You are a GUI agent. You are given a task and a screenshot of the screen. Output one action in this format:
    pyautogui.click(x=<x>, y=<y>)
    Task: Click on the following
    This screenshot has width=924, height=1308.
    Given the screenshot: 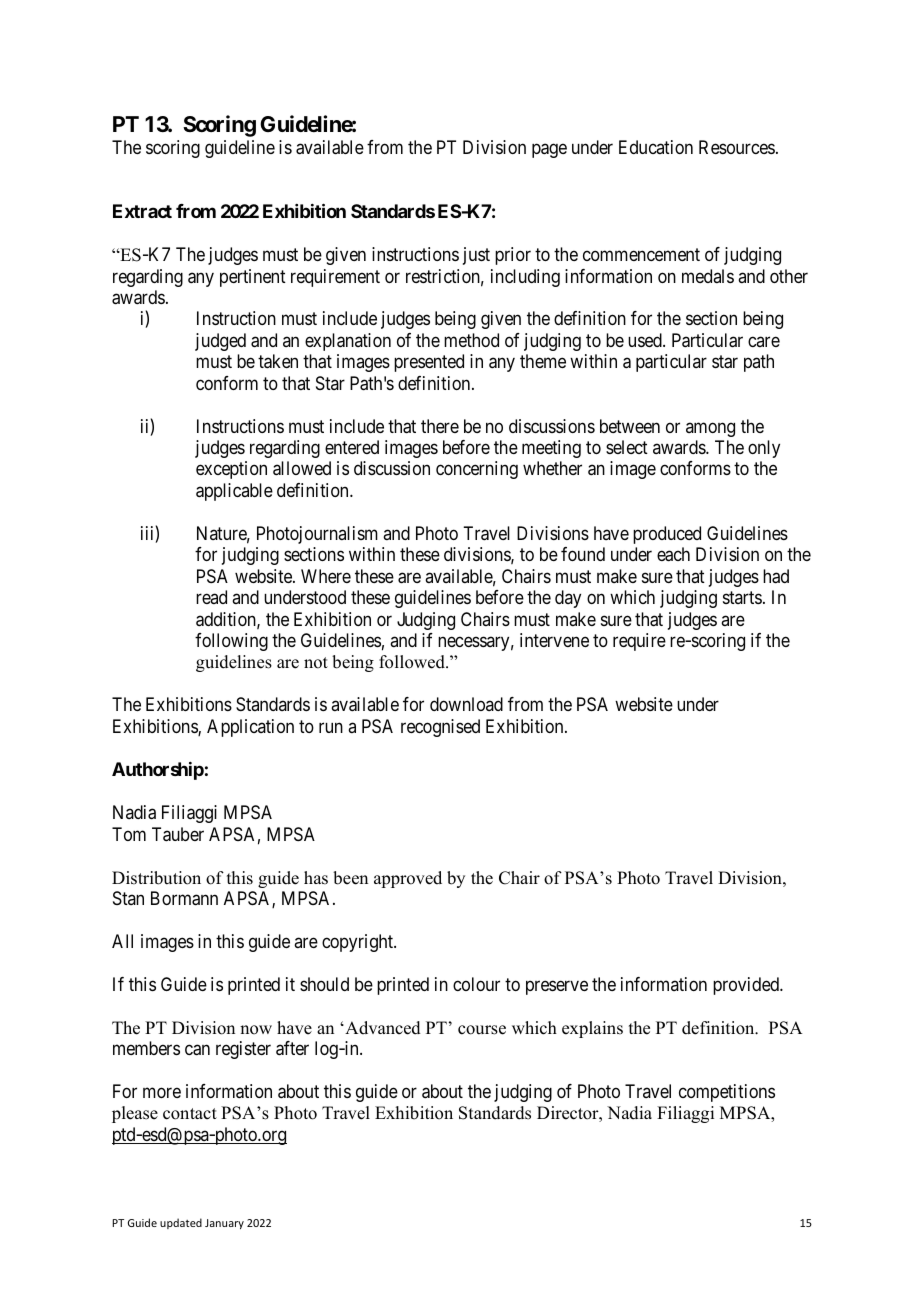 What is the action you would take?
    pyautogui.click(x=231, y=642)
